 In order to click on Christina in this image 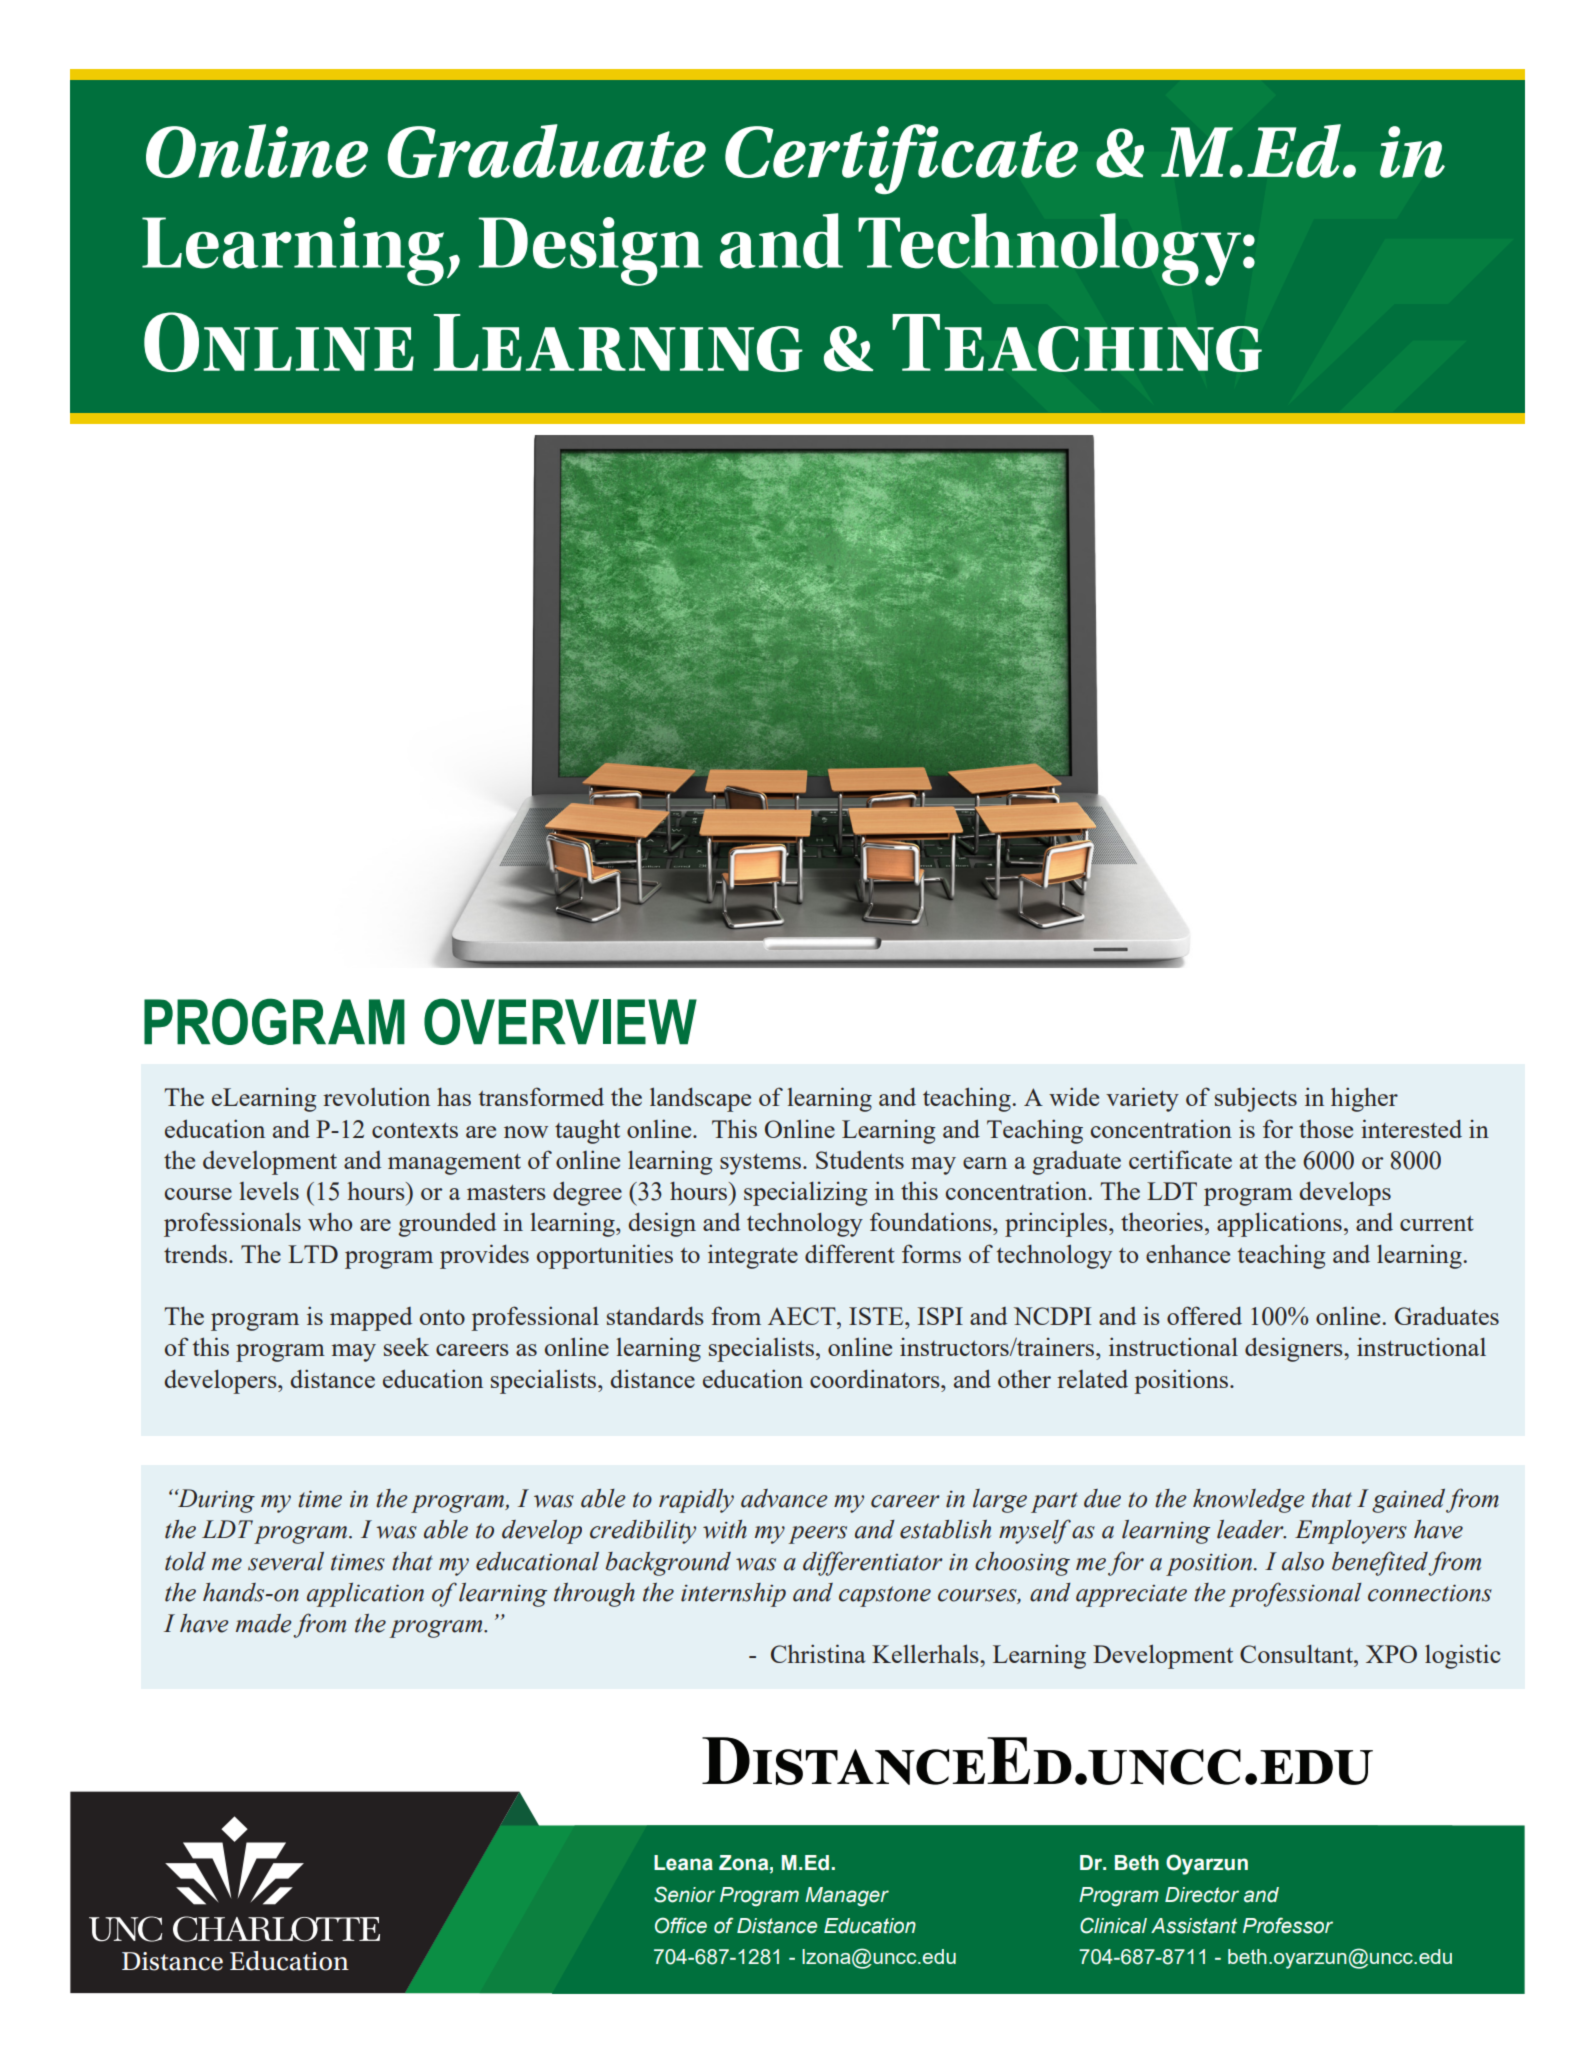, I will do `click(818, 1653)`.
